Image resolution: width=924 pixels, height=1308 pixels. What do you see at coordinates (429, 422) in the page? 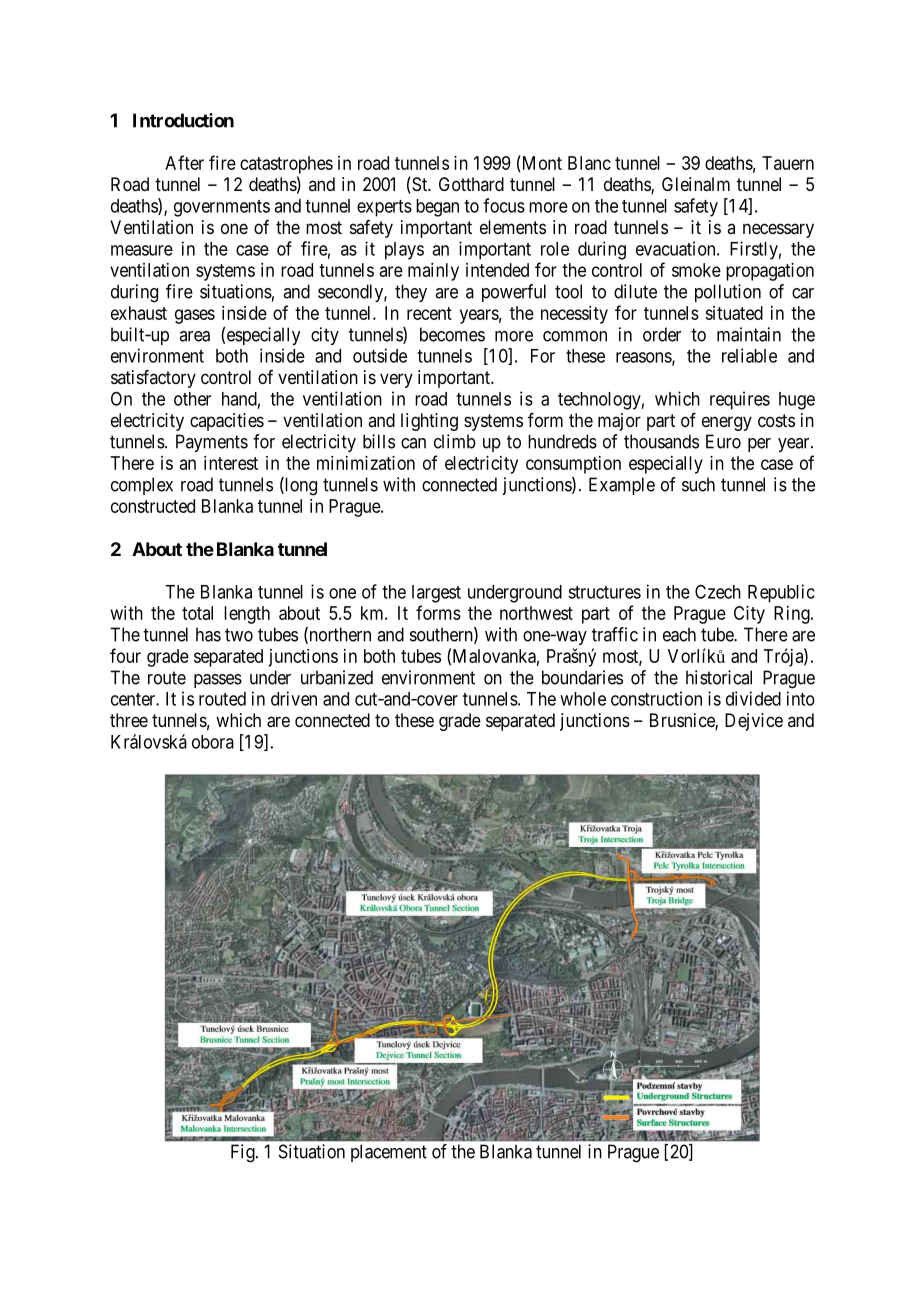
I see `lighting` at bounding box center [429, 422].
